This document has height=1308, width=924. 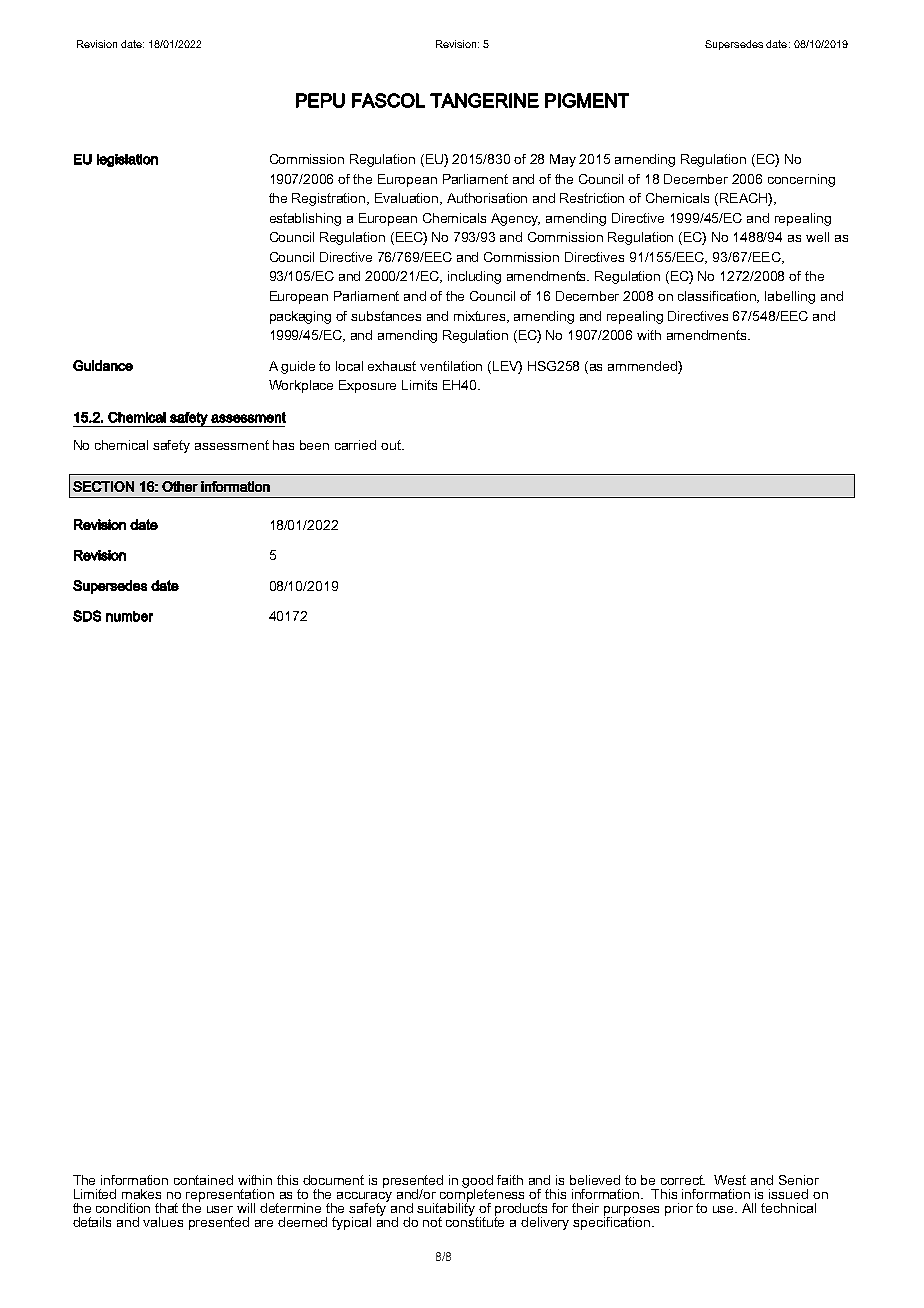 What do you see at coordinates (129, 616) in the document?
I see `number` at bounding box center [129, 616].
